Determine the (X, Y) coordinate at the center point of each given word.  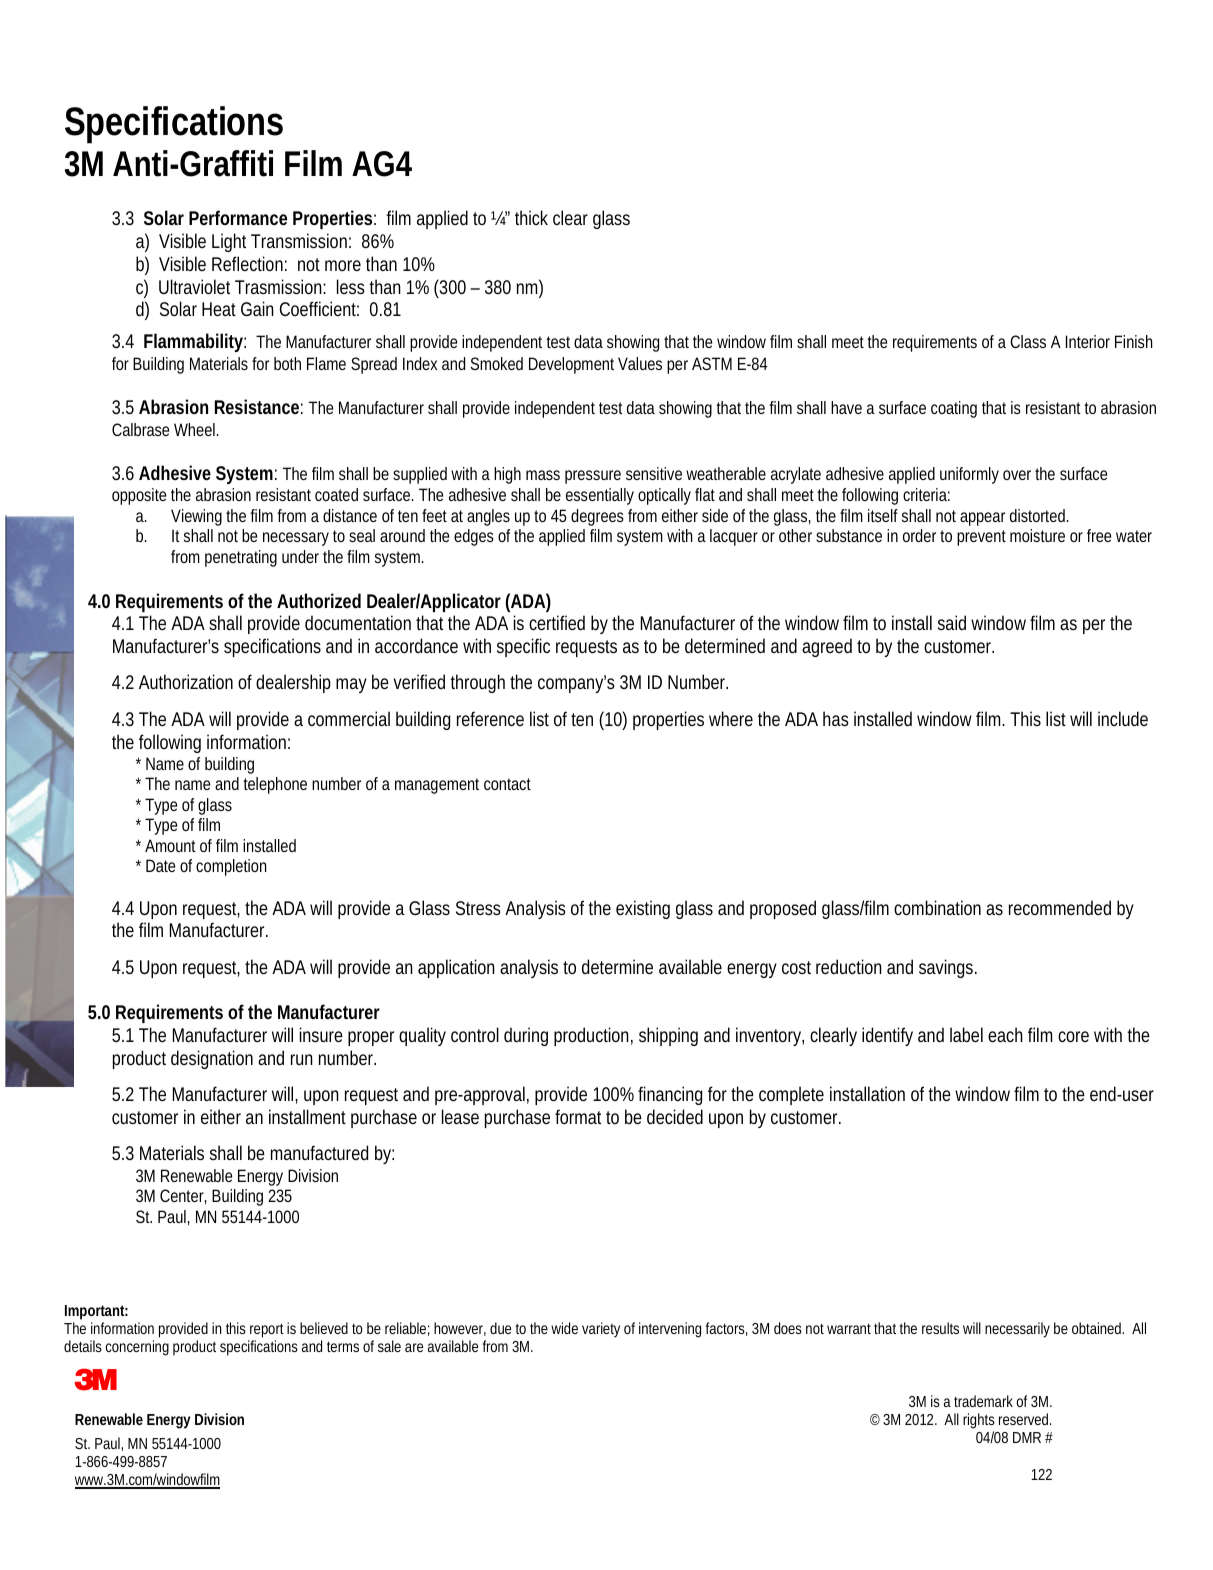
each (1005, 1034)
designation (212, 1059)
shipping (668, 1036)
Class (1028, 341)
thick (531, 217)
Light (229, 242)
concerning (137, 1348)
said (952, 622)
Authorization (186, 681)
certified (557, 622)
